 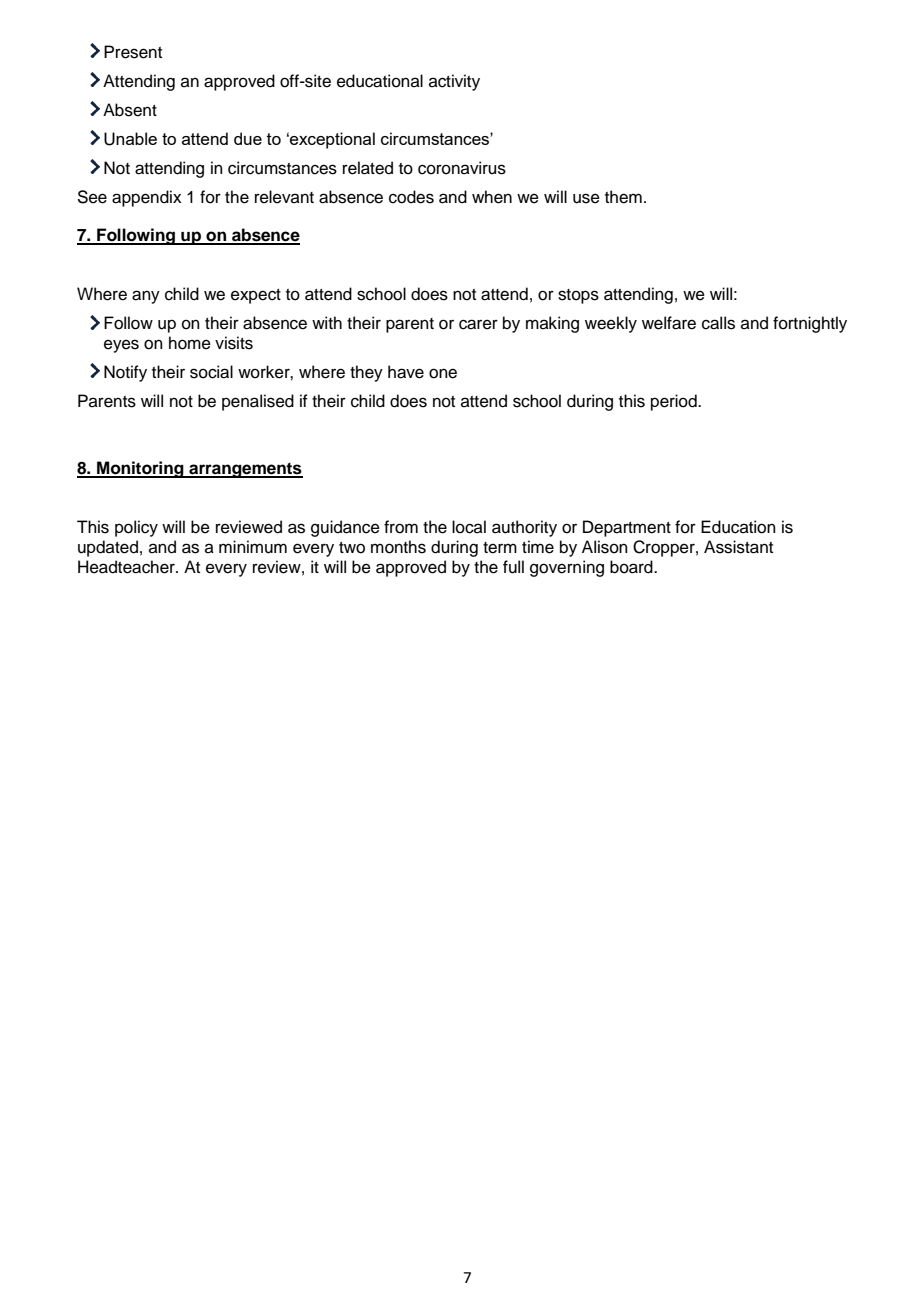 What do you see at coordinates (623, 197) in the screenshot?
I see `them` at bounding box center [623, 197].
